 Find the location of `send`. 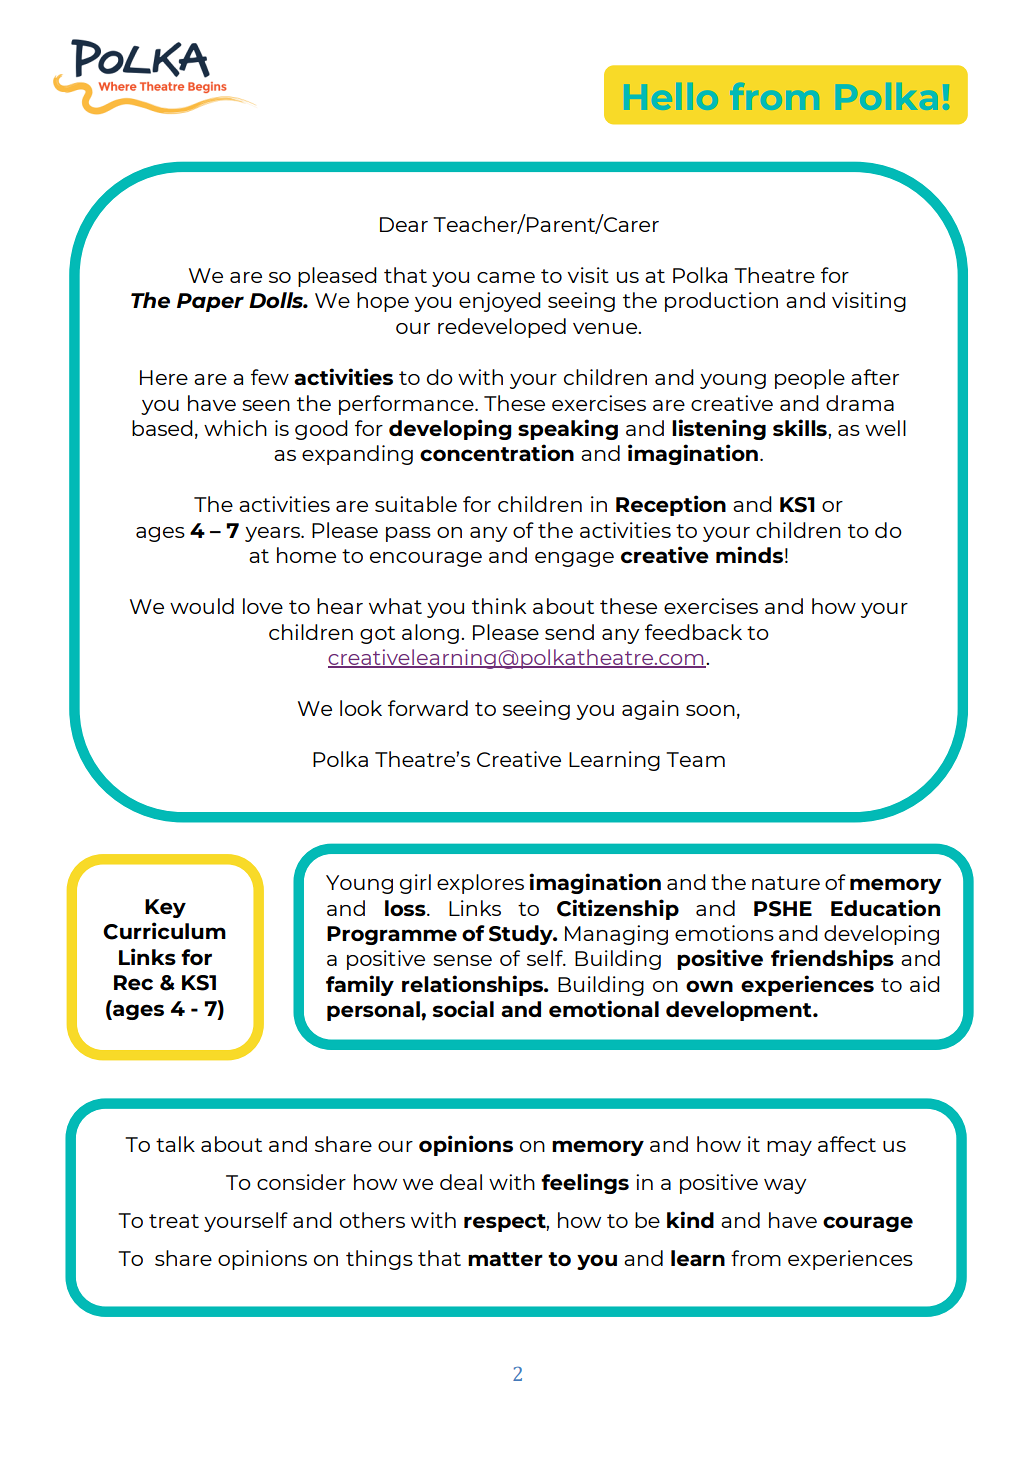

send is located at coordinates (569, 632).
